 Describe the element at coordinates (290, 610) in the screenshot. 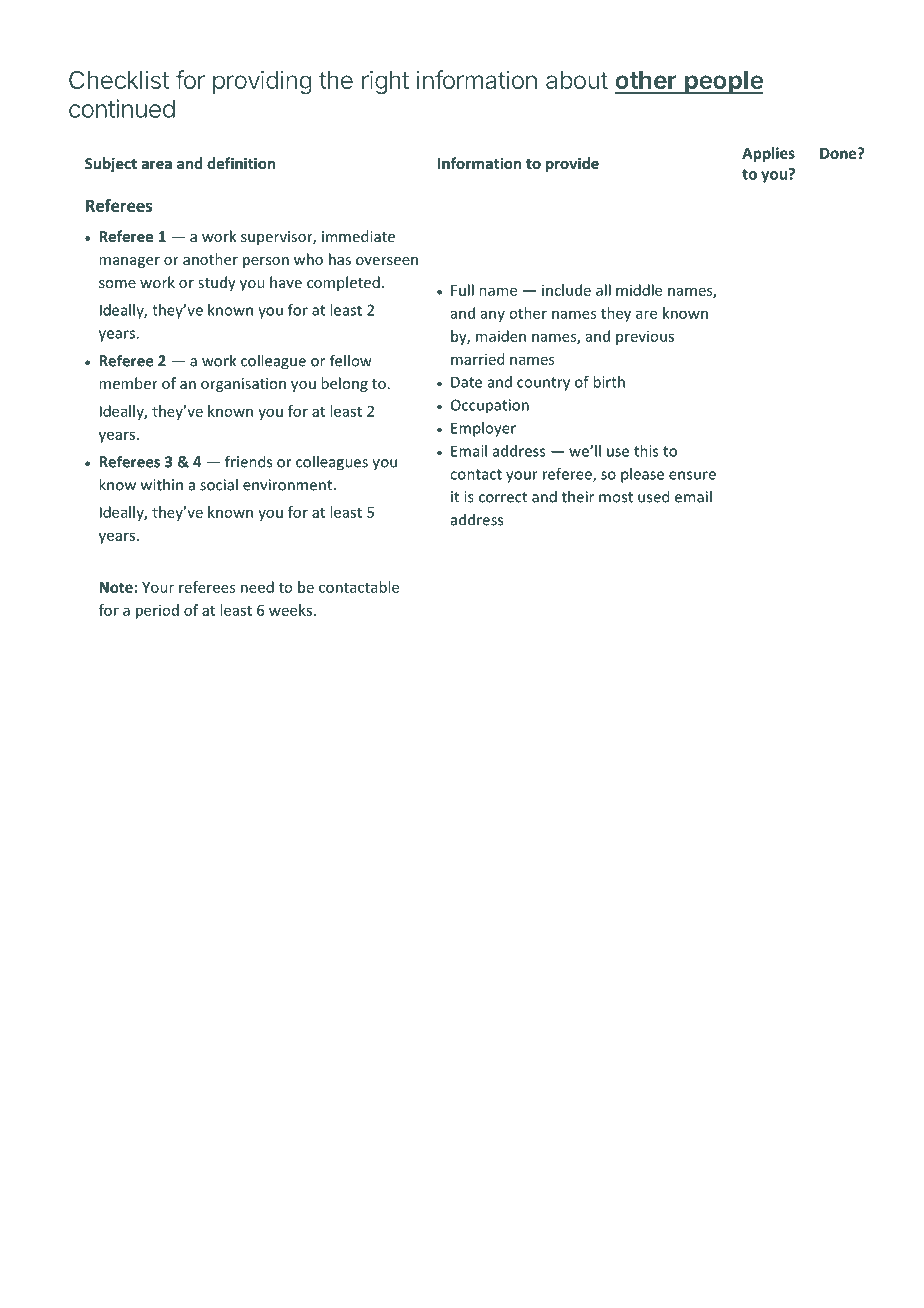

I see `weeks` at that location.
